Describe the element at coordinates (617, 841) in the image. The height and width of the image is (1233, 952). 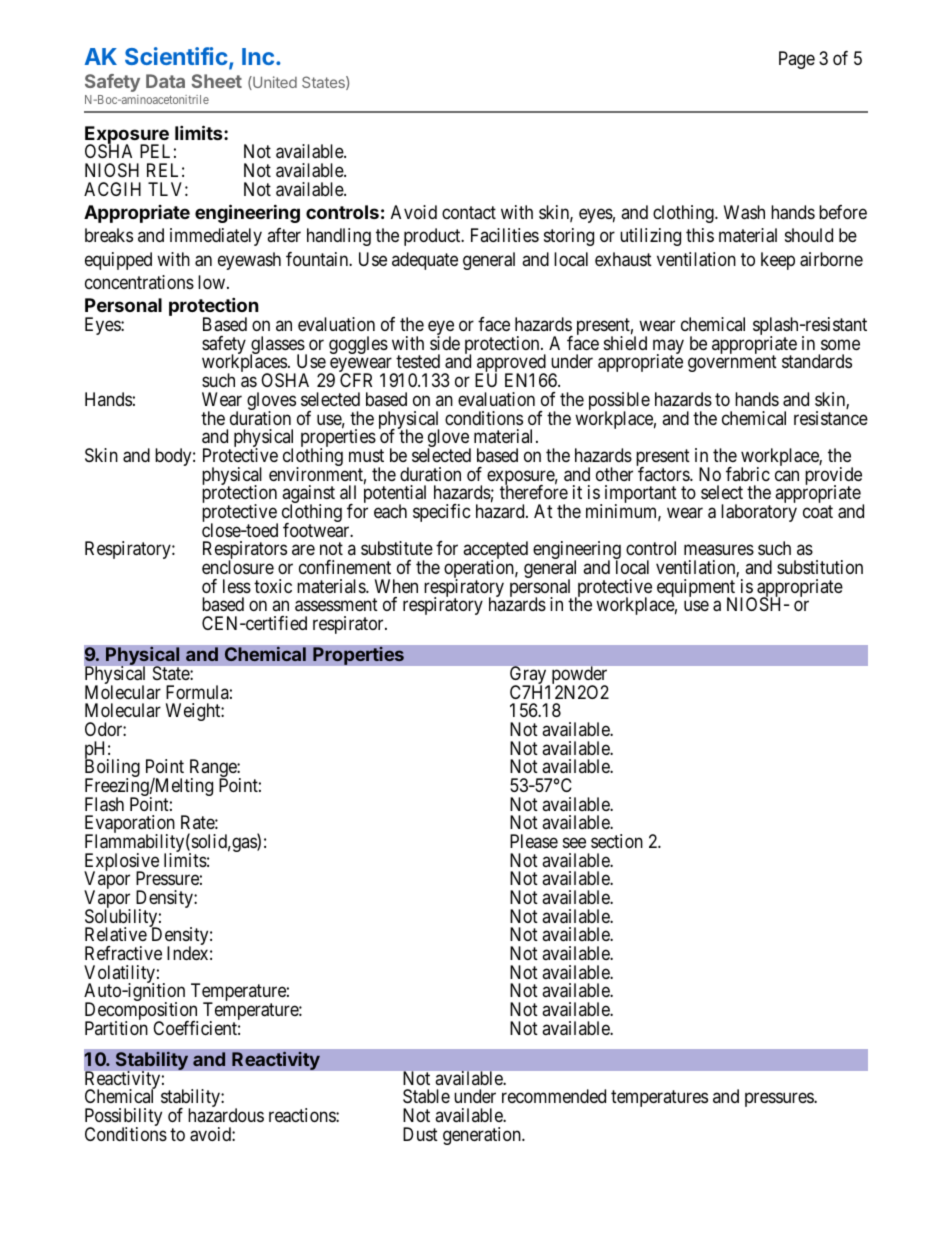
I see `section` at that location.
